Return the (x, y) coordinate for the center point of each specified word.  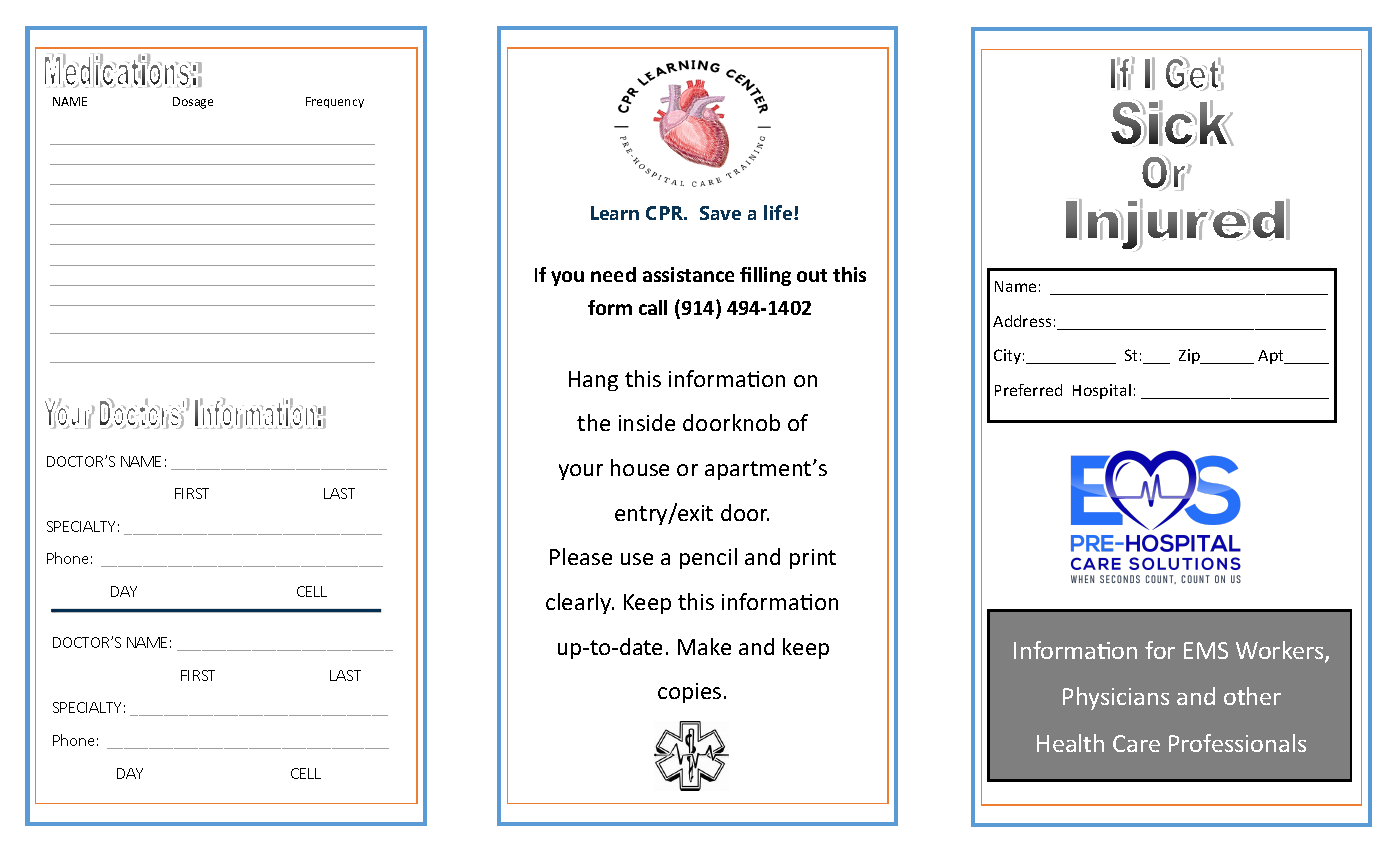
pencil (708, 558)
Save (720, 213)
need (613, 274)
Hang (593, 381)
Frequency (335, 102)
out (812, 275)
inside (647, 422)
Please (581, 556)
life (779, 212)
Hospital (1102, 391)
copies (689, 693)
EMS (1206, 650)
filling (765, 276)
